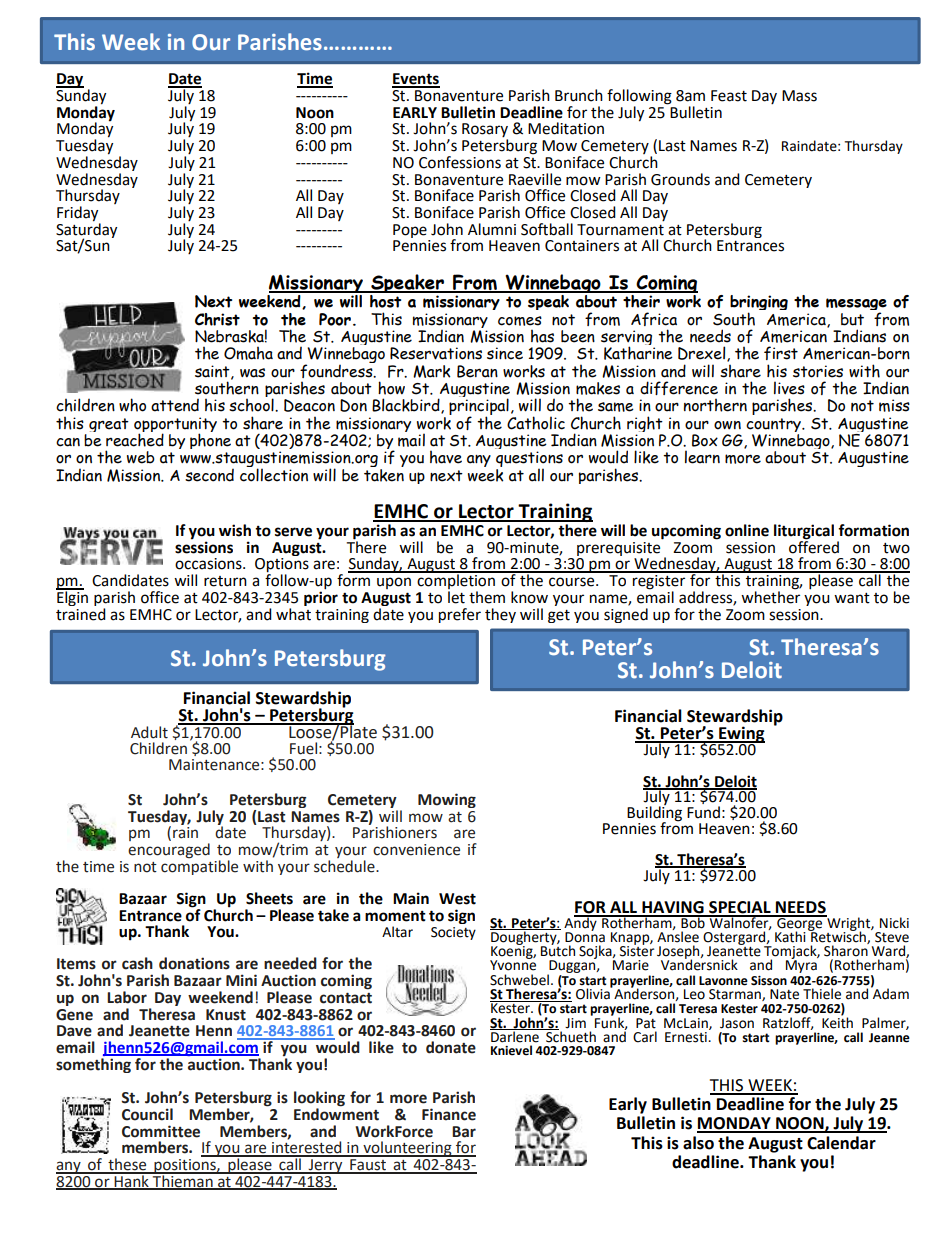  What do you see at coordinates (799, 96) in the screenshot?
I see `Mass` at bounding box center [799, 96].
